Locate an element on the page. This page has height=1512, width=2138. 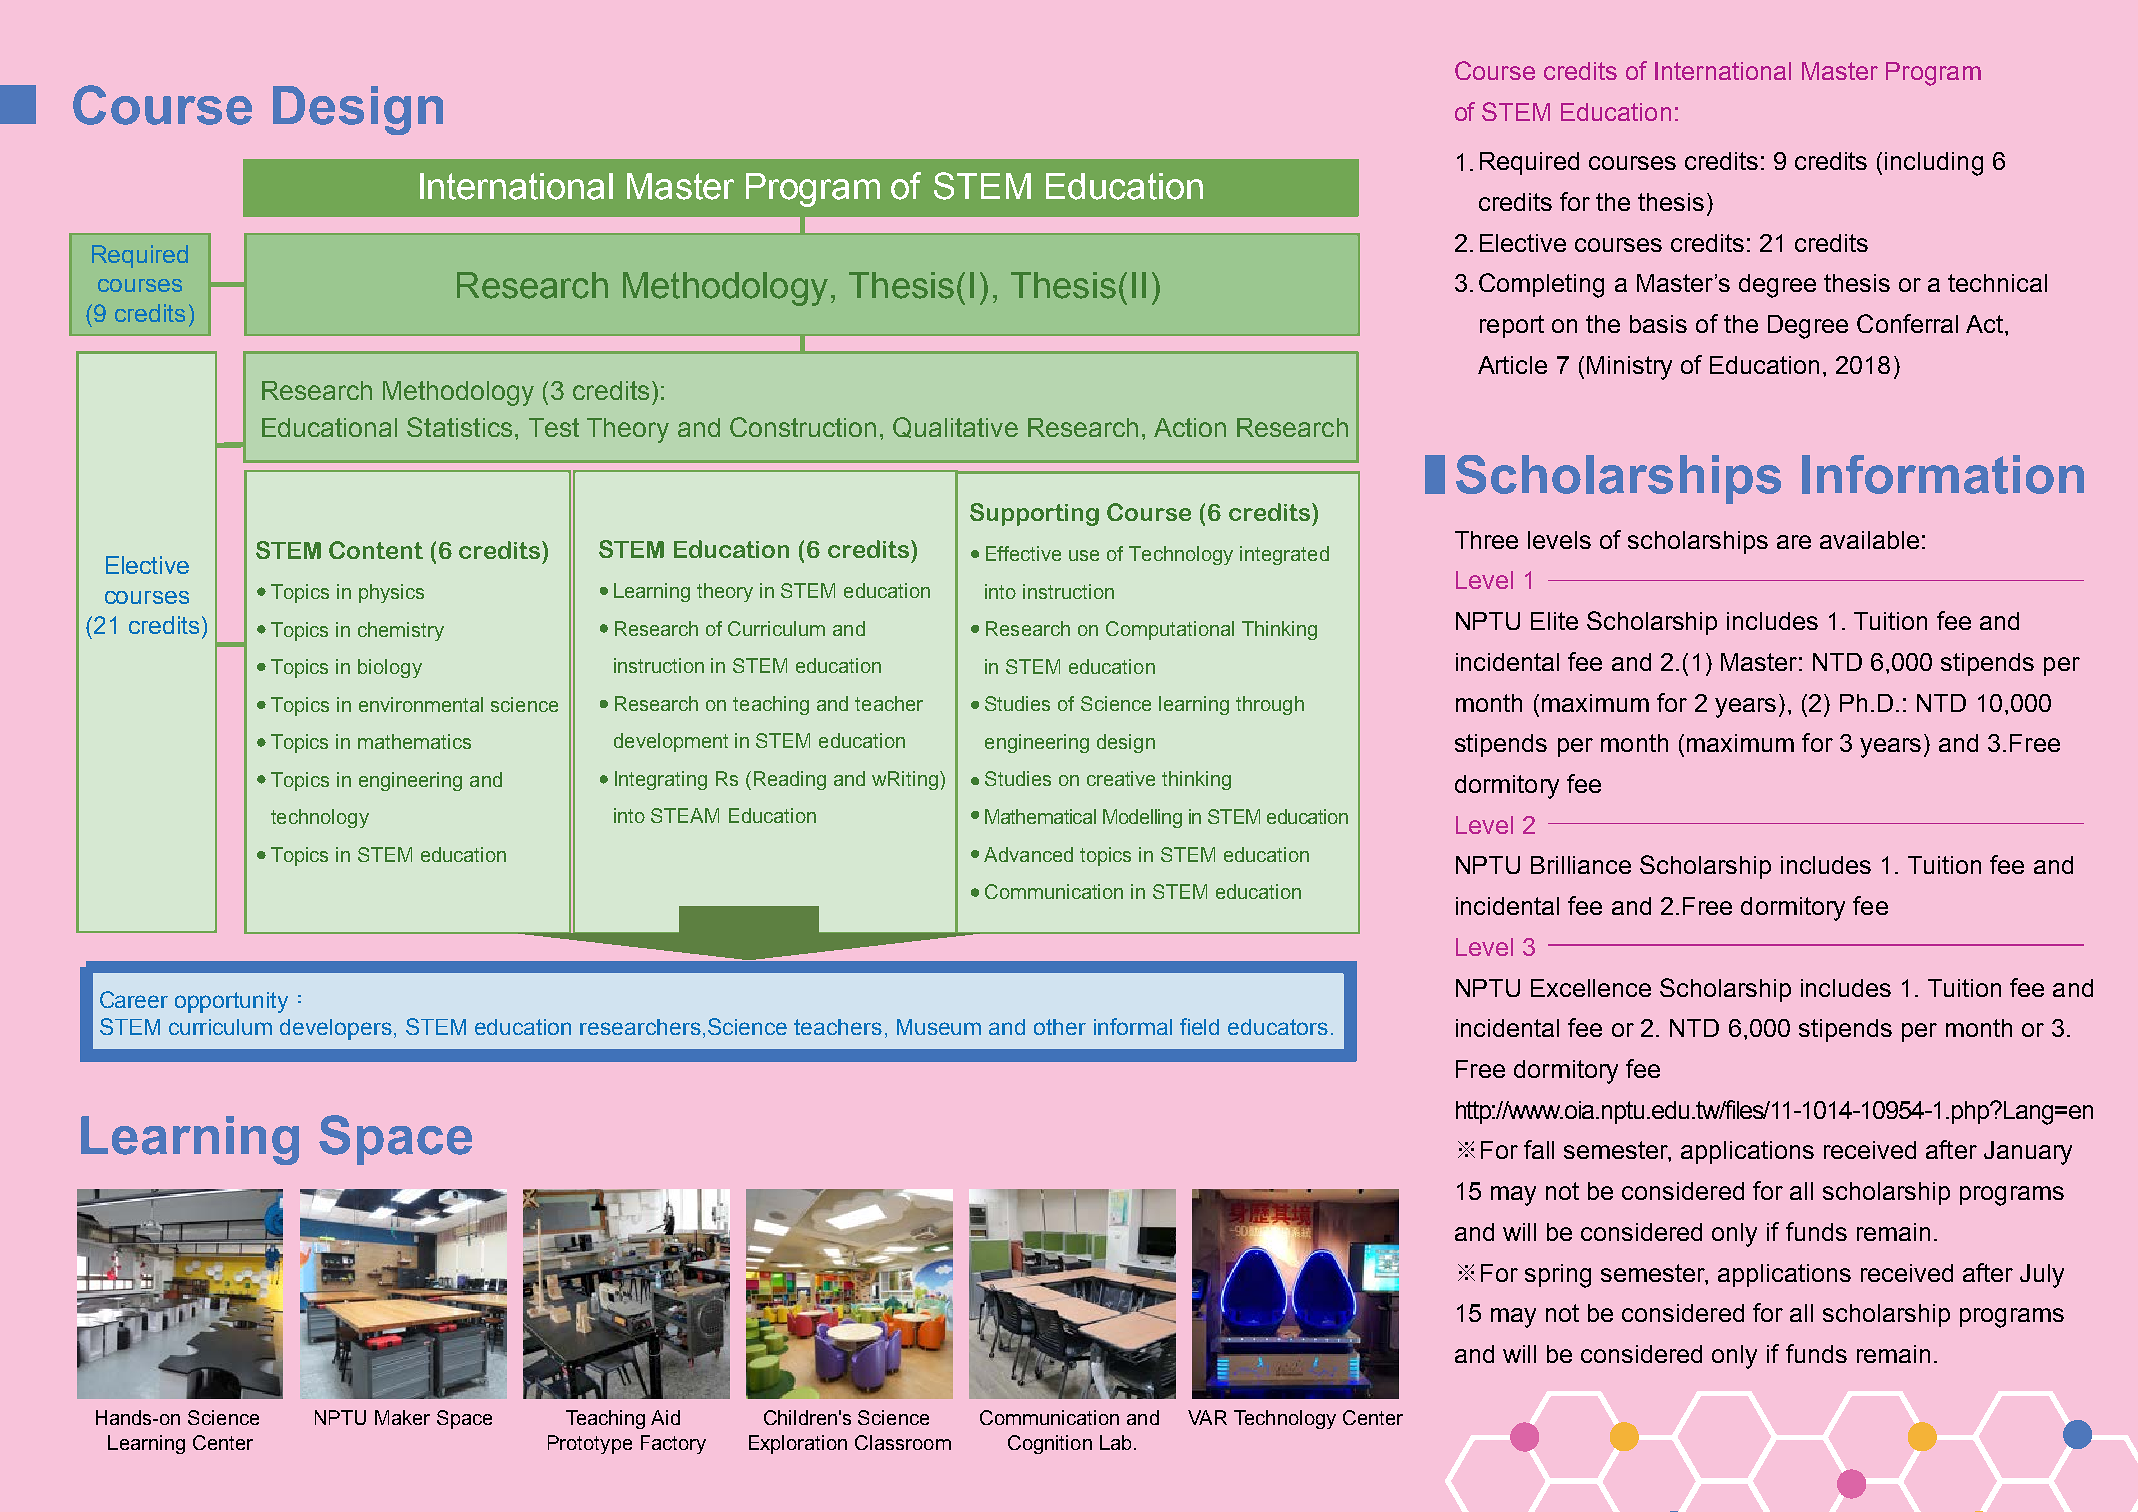
Mathematical is located at coordinates (1040, 816).
